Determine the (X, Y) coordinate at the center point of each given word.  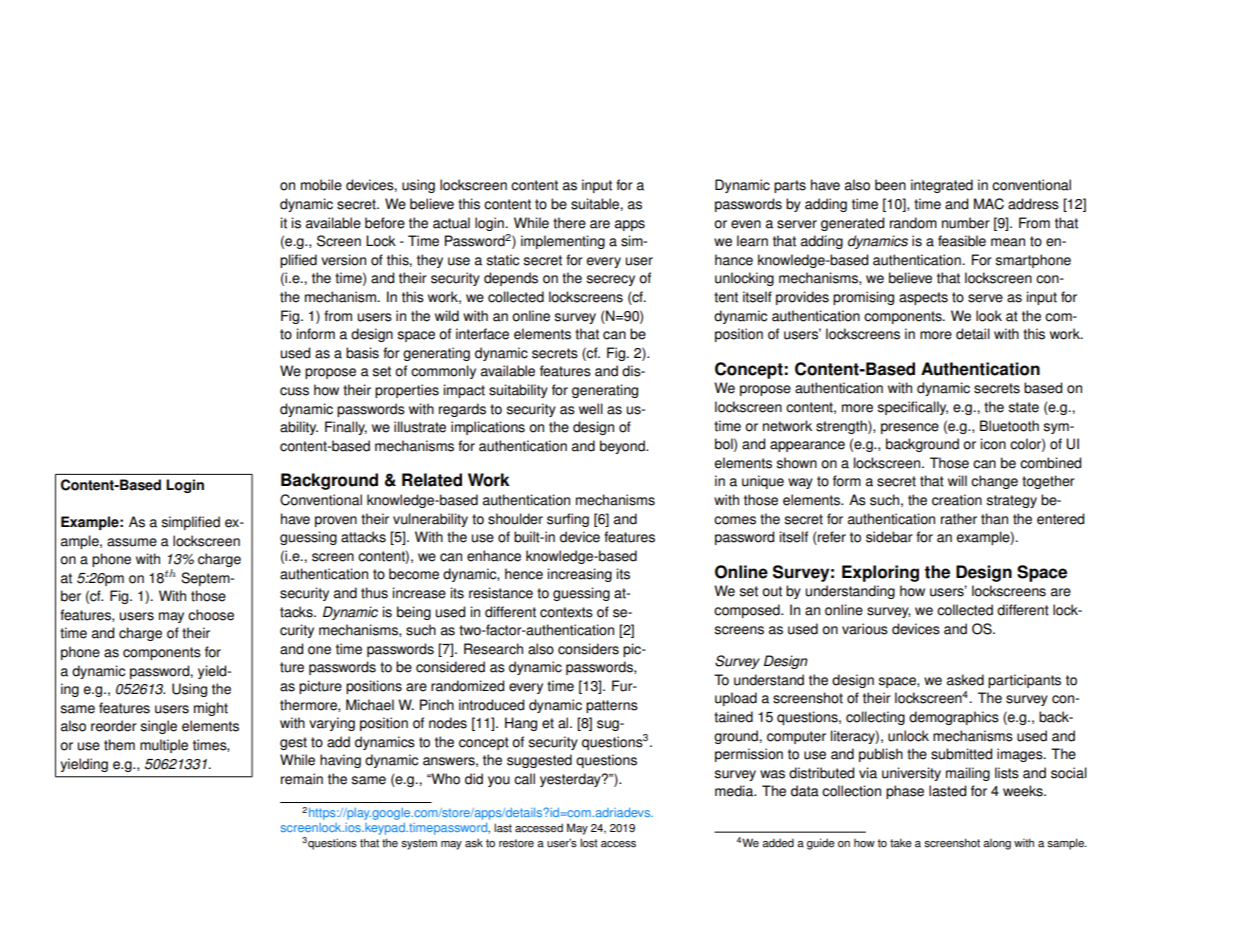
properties (407, 391)
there (569, 223)
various (865, 629)
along (997, 844)
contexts (566, 612)
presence (910, 428)
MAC (989, 204)
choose (211, 615)
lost (589, 843)
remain (302, 779)
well (591, 409)
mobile (321, 185)
